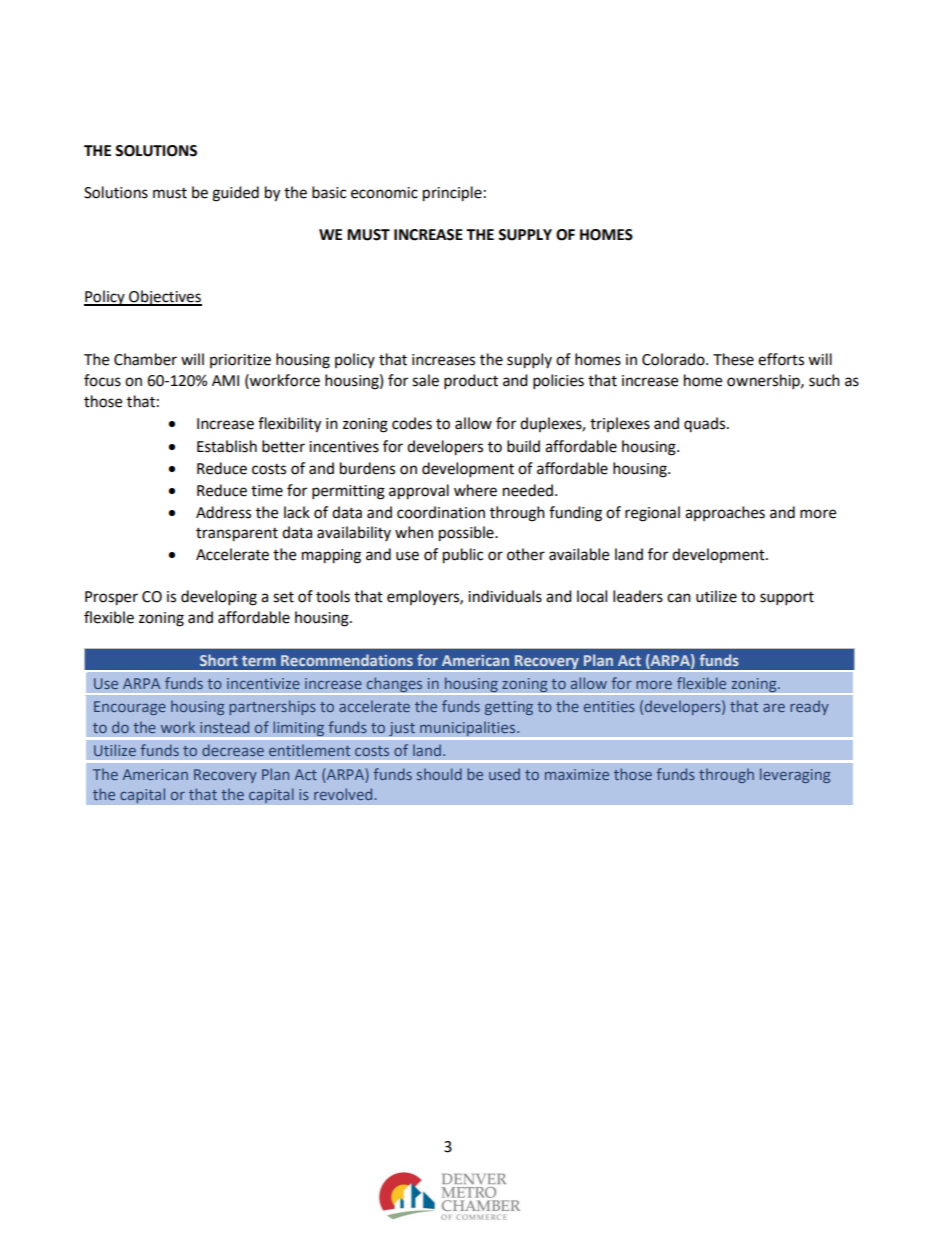 This document has width=952, height=1233. Describe the element at coordinates (452, 194) in the document. I see `principle` at that location.
